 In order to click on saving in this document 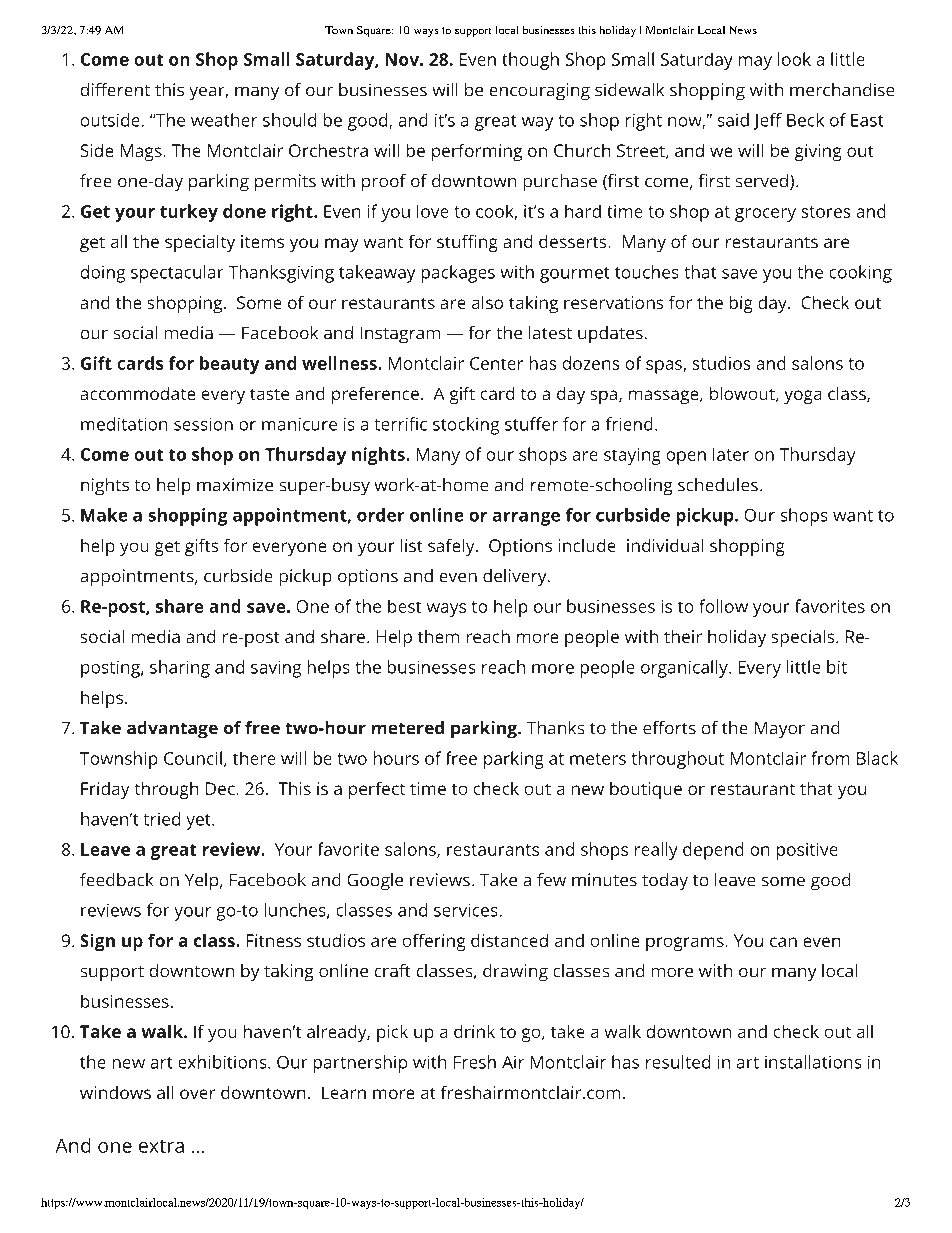, I will do `click(276, 669)`.
